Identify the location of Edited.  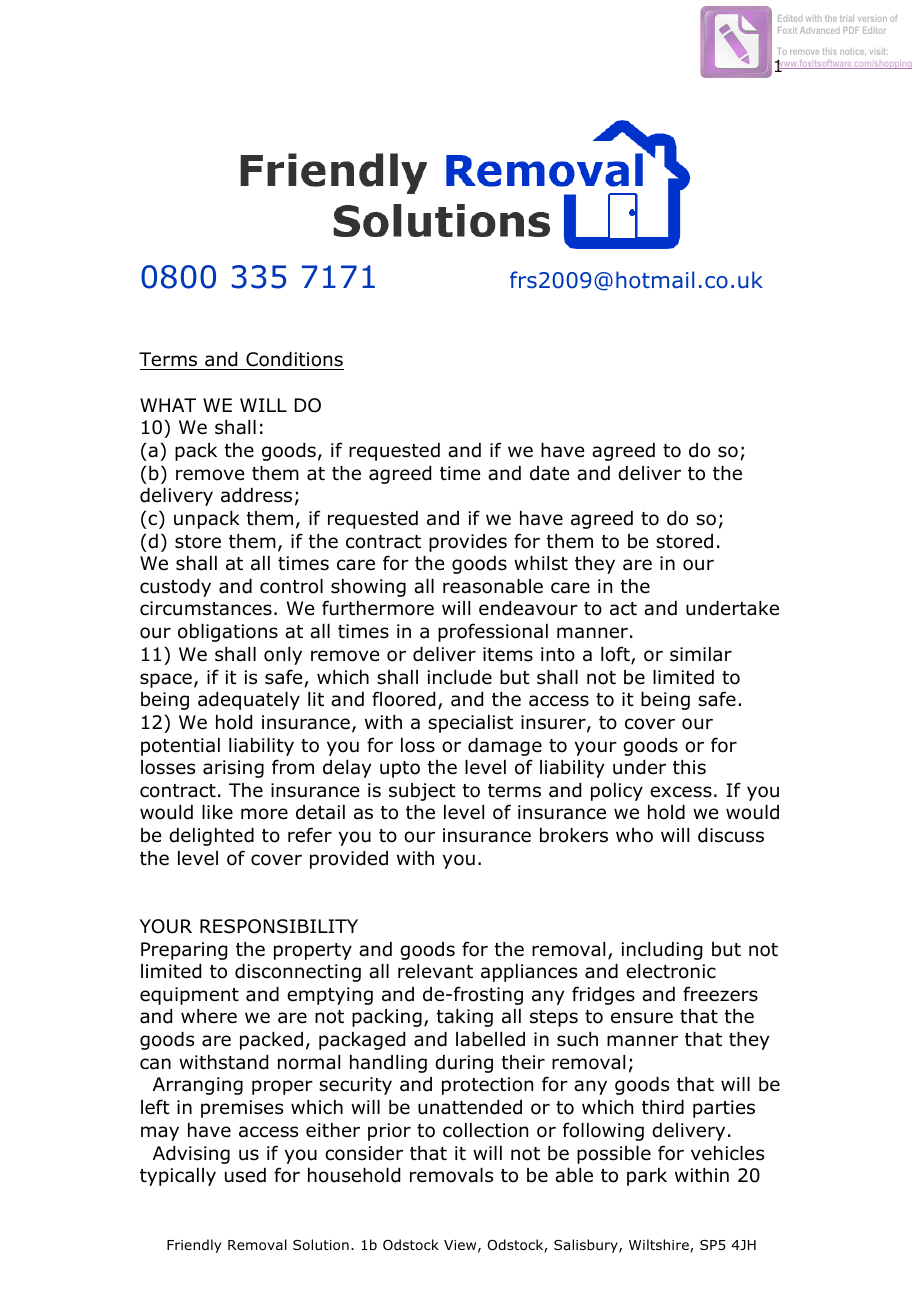
(790, 18).
